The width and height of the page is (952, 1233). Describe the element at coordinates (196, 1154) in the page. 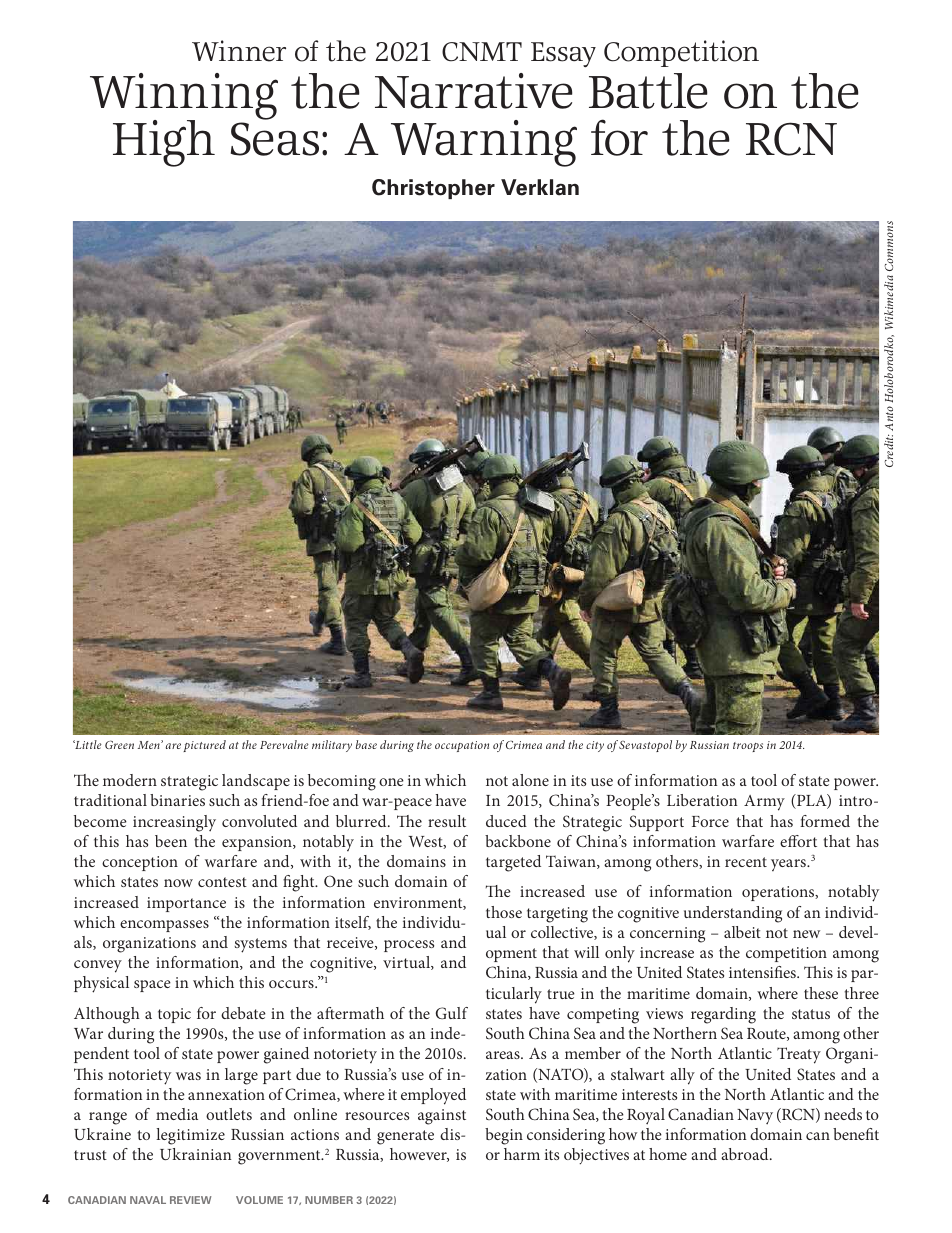

I see `Ukrainian` at that location.
